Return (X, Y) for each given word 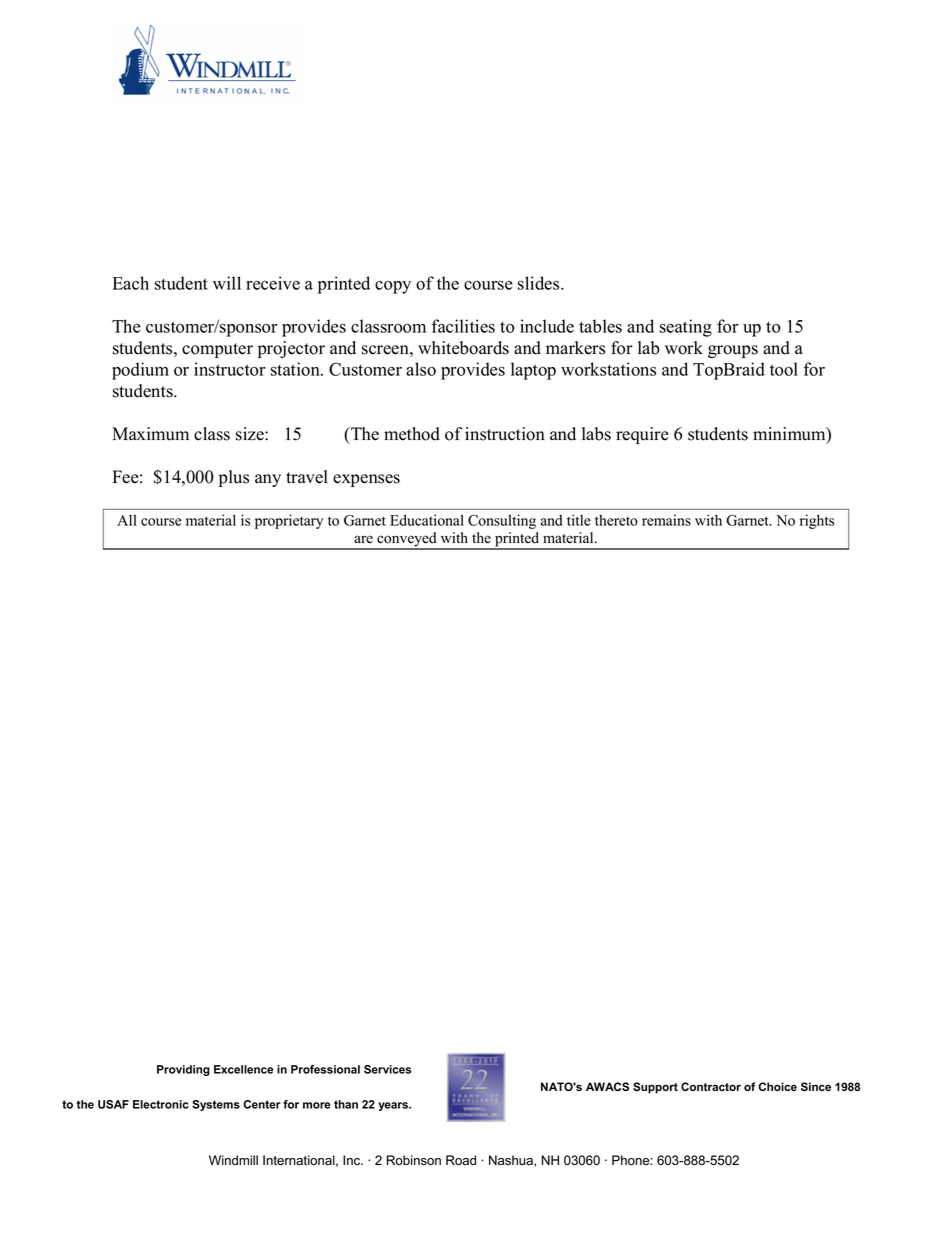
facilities (463, 326)
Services (387, 1069)
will (227, 283)
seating (686, 328)
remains (666, 520)
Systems (216, 1105)
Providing (183, 1070)
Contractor (711, 1086)
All (127, 520)
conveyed (407, 540)
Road (461, 1160)
